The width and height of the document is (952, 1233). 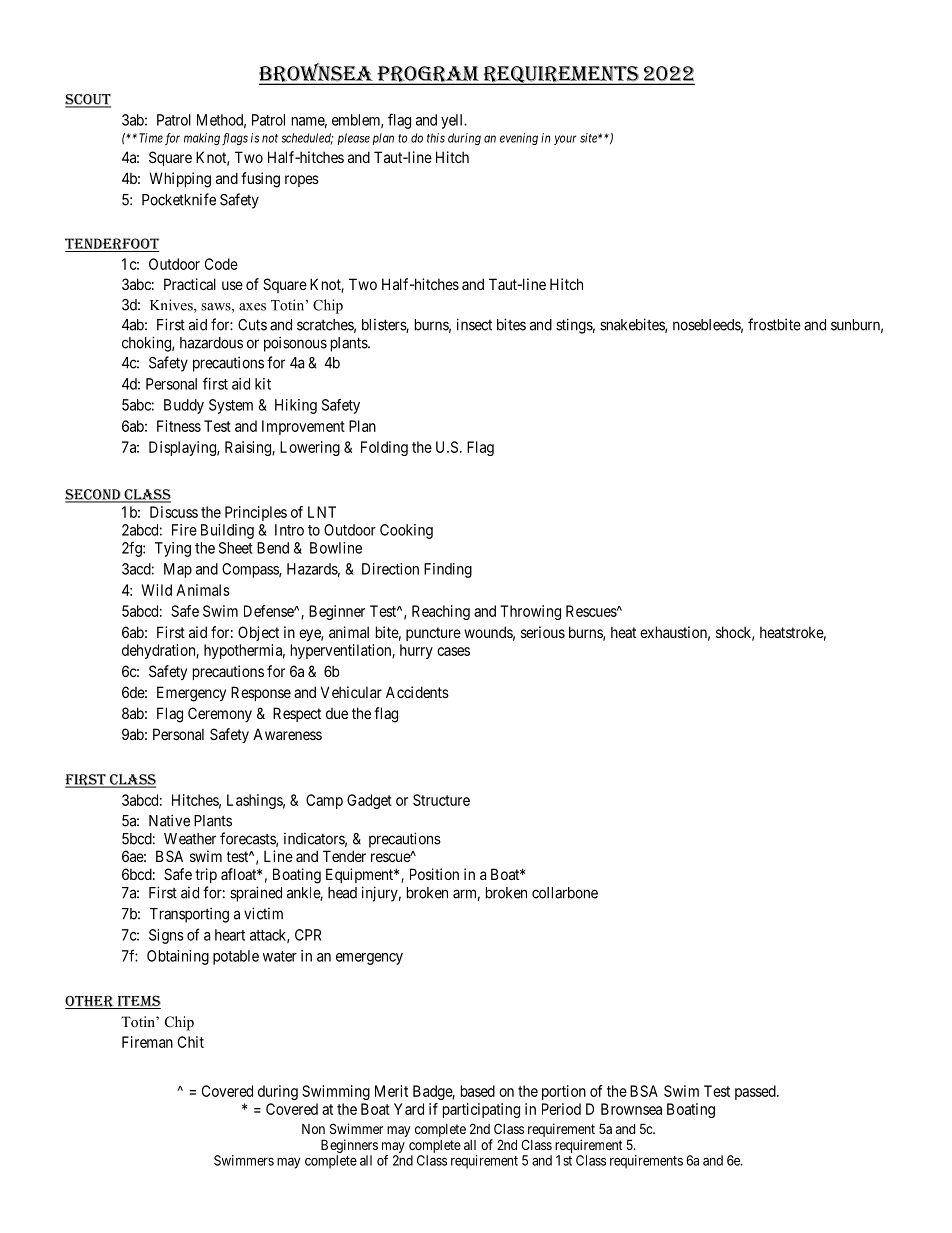 I want to click on your, so click(x=565, y=140).
